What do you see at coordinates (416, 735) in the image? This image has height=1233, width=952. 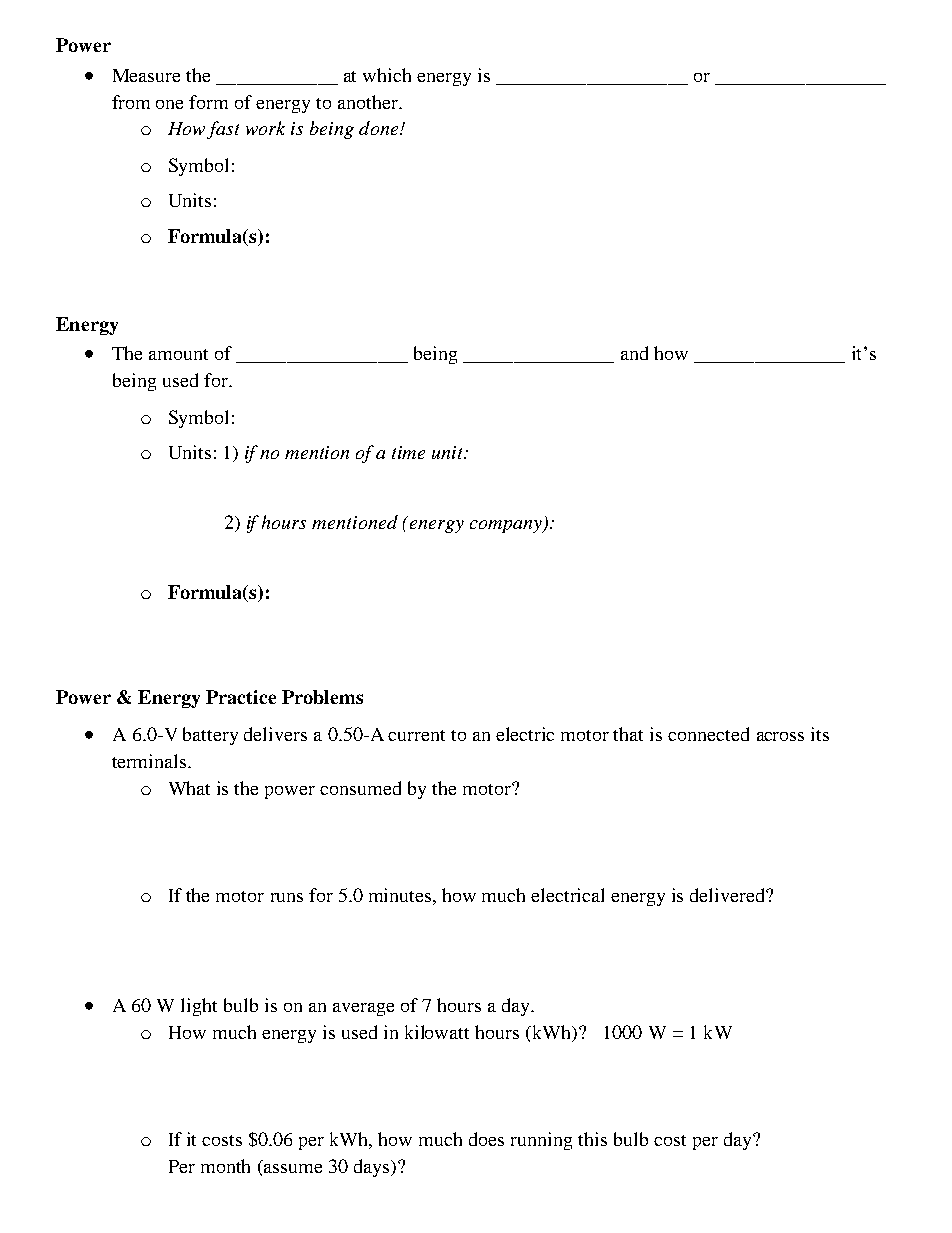 I see `current` at bounding box center [416, 735].
